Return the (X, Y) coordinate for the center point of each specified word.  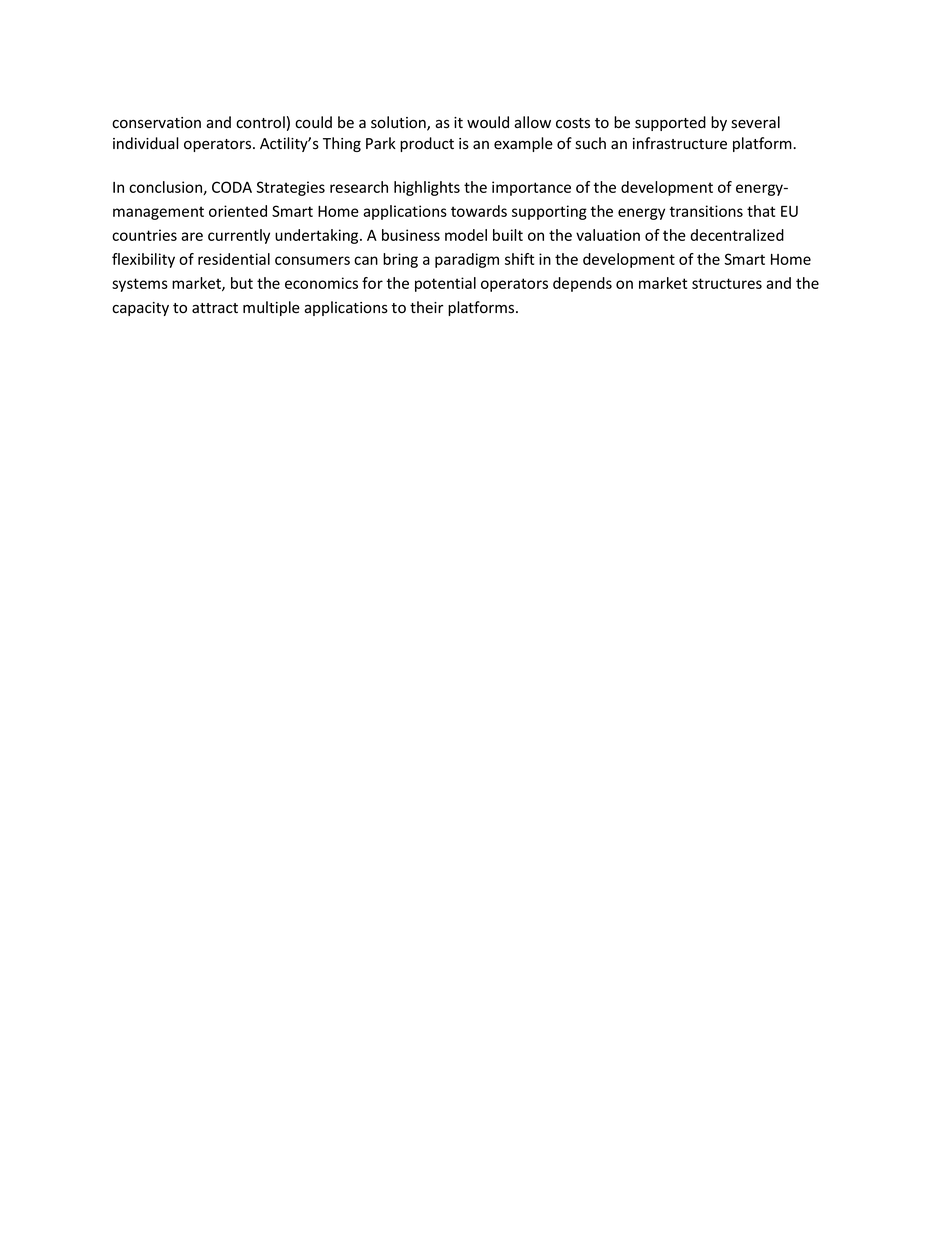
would (488, 122)
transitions (706, 211)
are (192, 236)
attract (215, 308)
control (260, 122)
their (427, 307)
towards (479, 211)
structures (727, 283)
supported (670, 123)
